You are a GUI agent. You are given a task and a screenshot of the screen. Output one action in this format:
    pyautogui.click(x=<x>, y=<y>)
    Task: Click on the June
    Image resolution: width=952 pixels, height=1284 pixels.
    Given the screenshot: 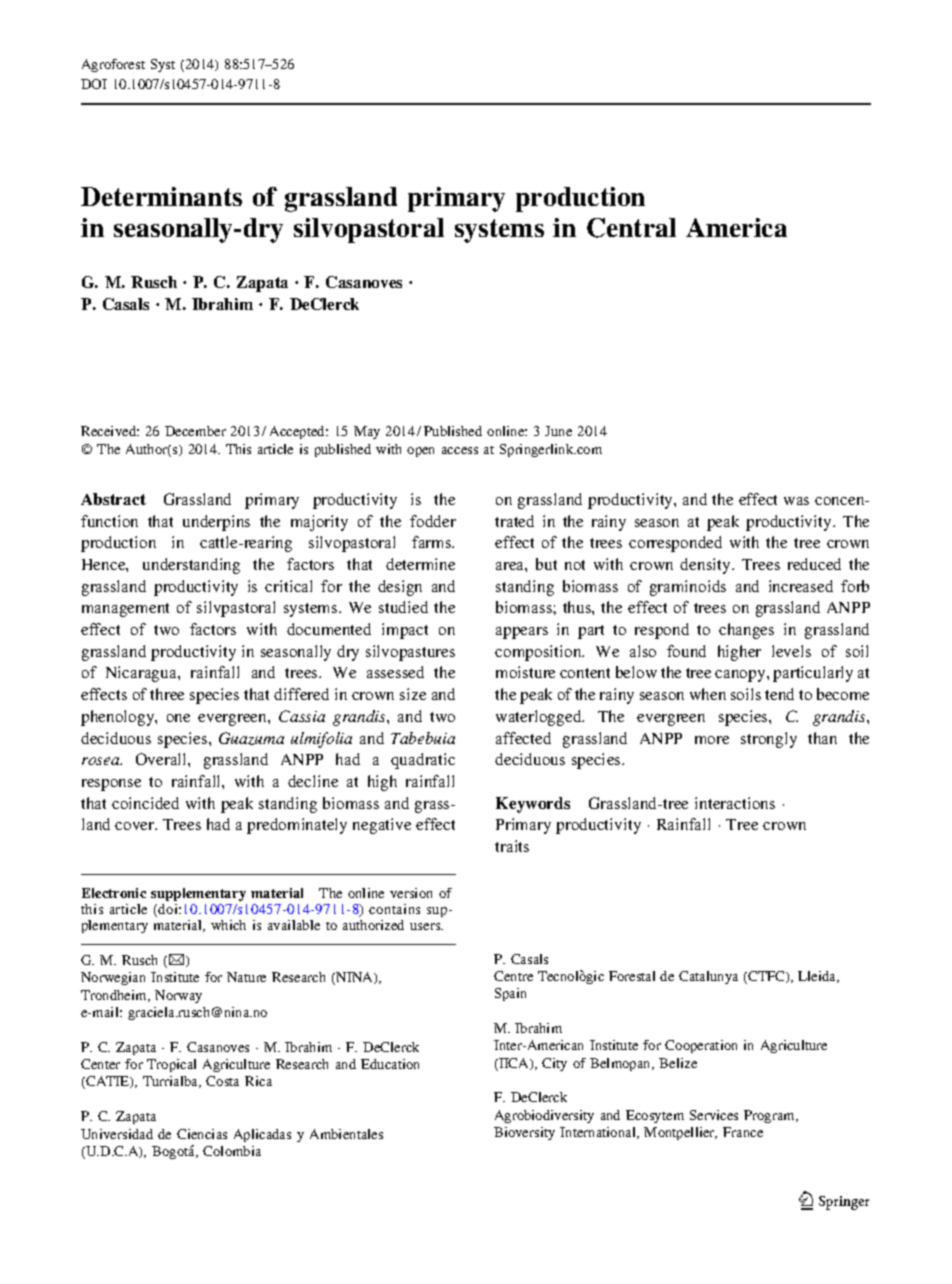 What is the action you would take?
    pyautogui.click(x=558, y=431)
